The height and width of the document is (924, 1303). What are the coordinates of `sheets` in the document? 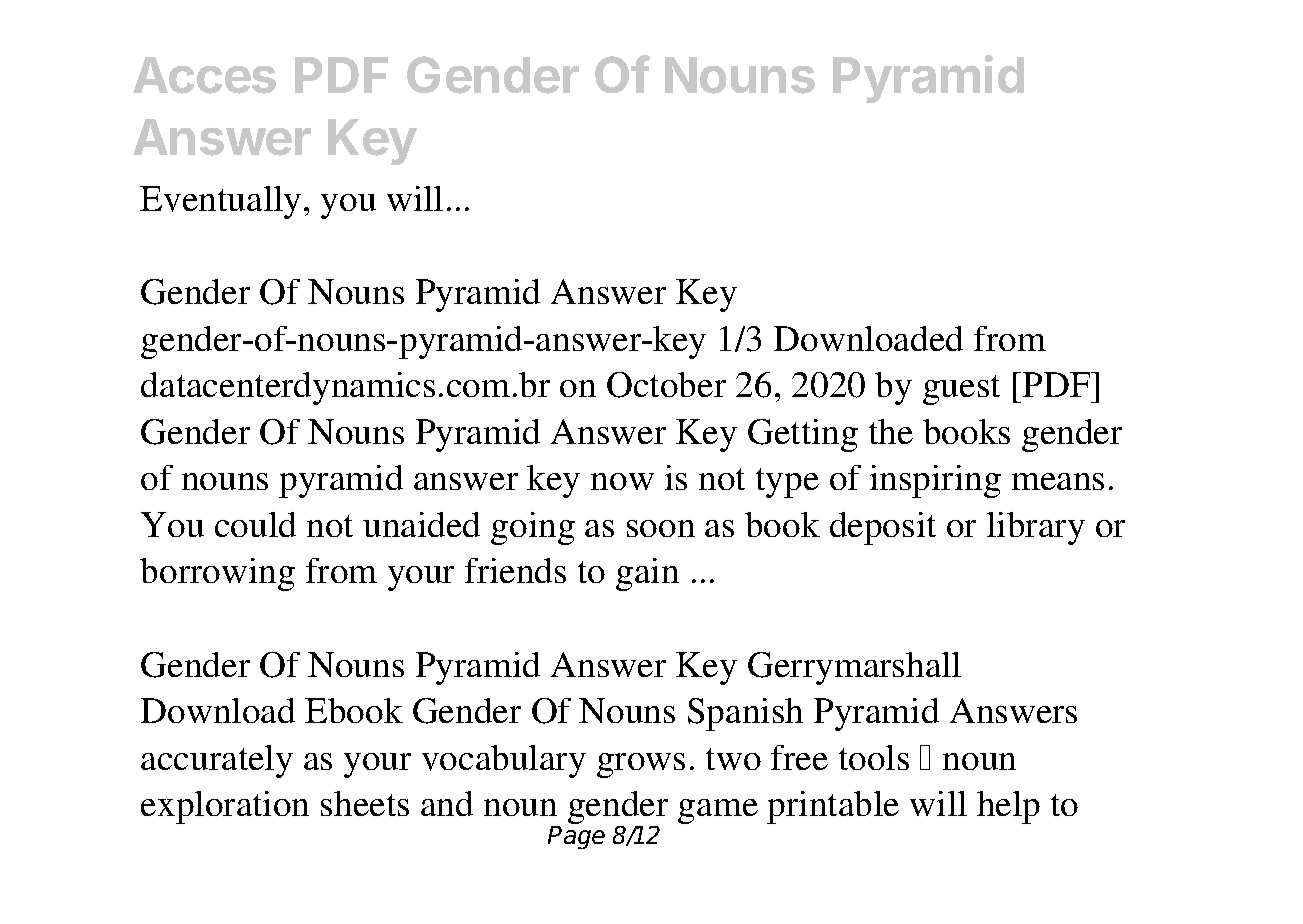 It's located at (365, 803).
